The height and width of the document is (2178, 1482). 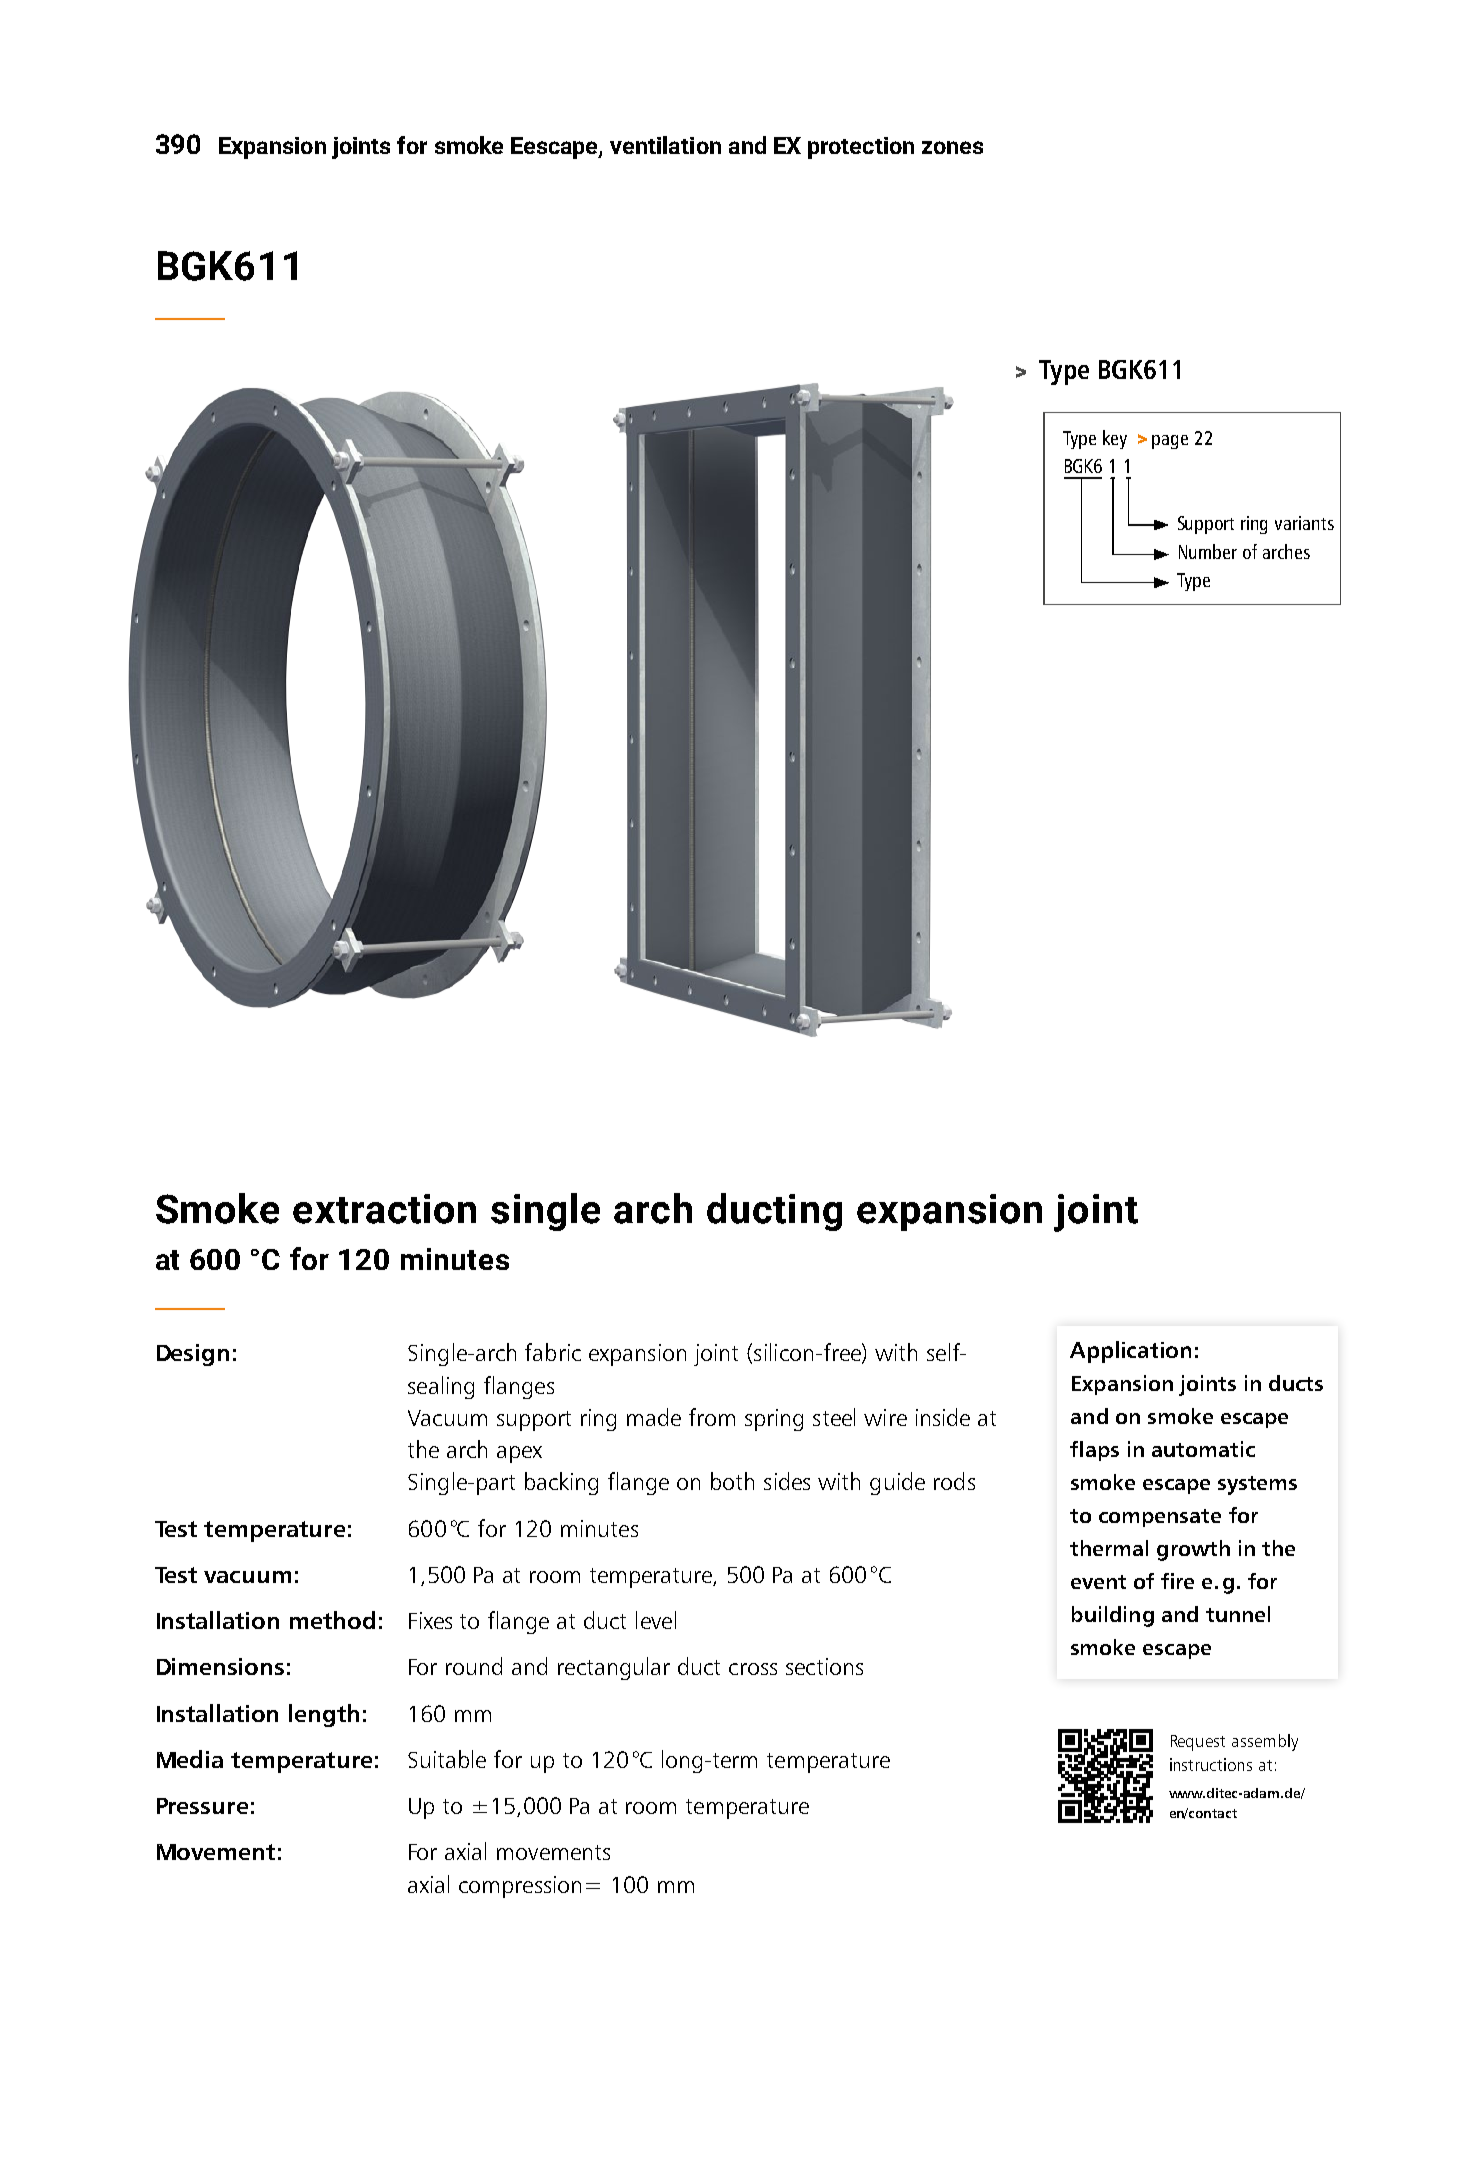 I want to click on Design, so click(x=193, y=1355).
